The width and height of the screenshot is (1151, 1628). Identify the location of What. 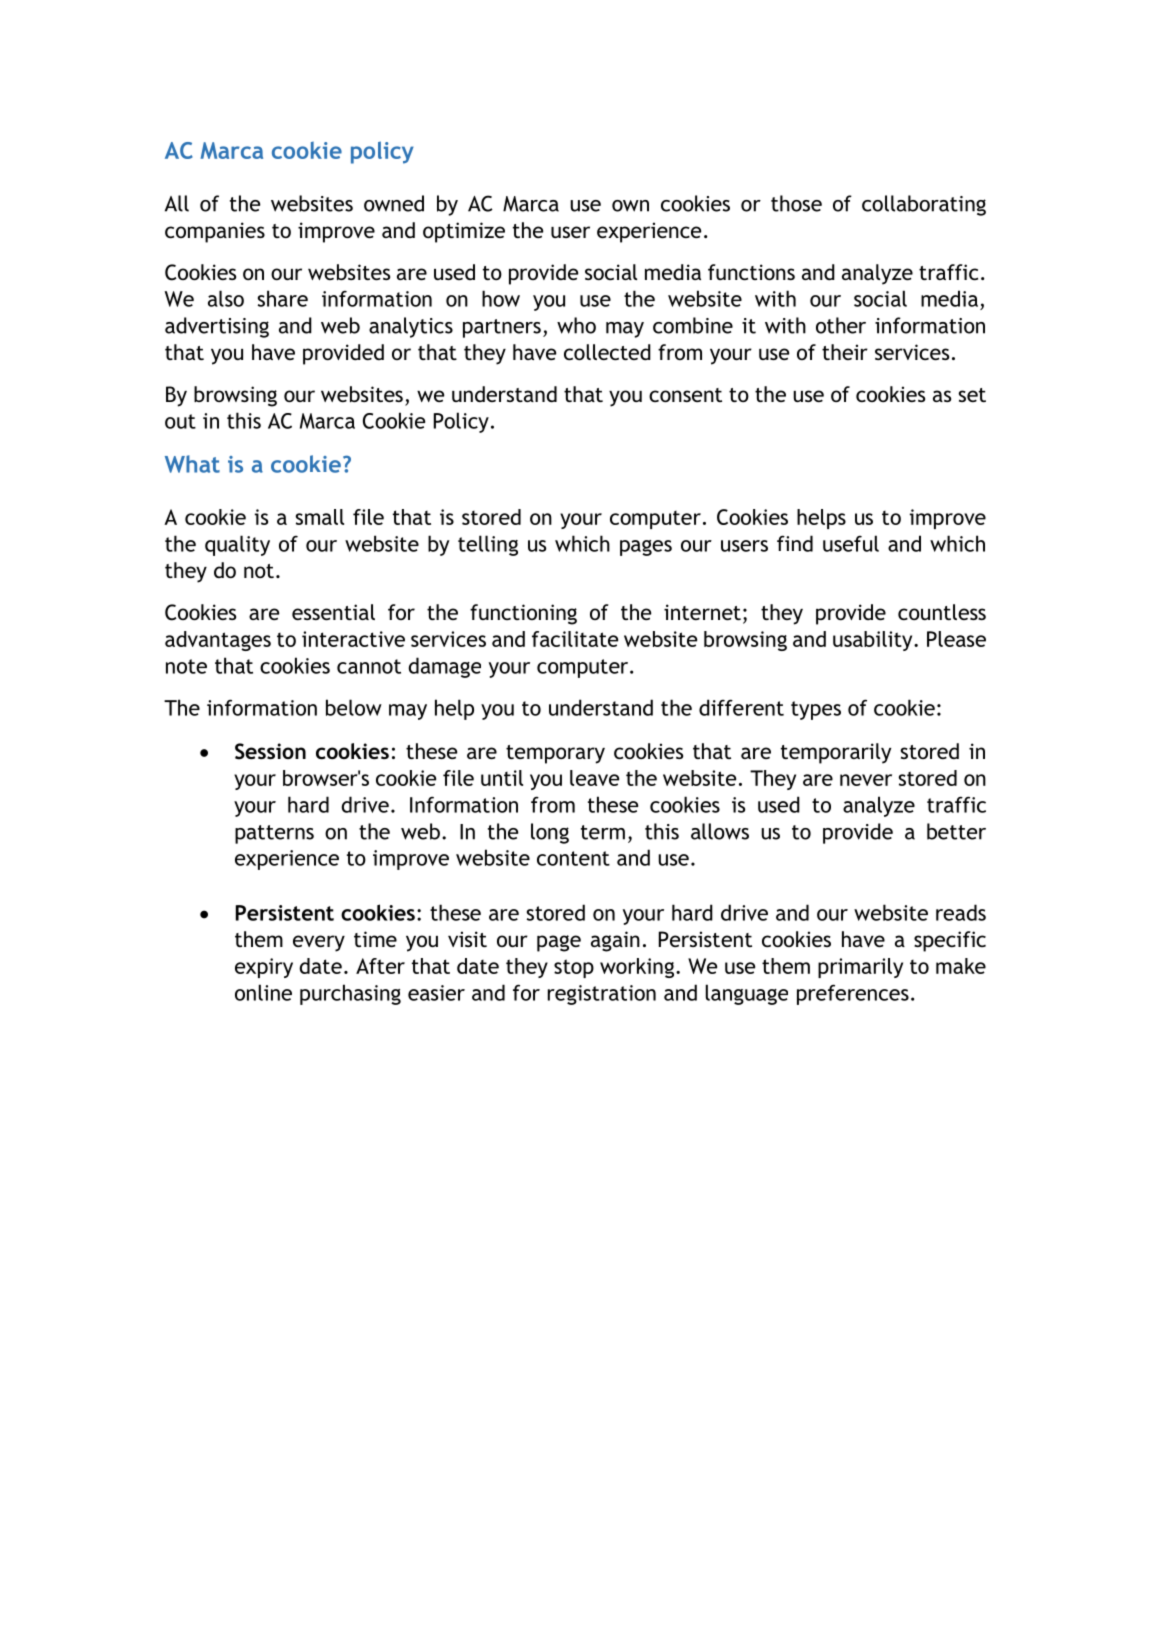
(192, 464).
